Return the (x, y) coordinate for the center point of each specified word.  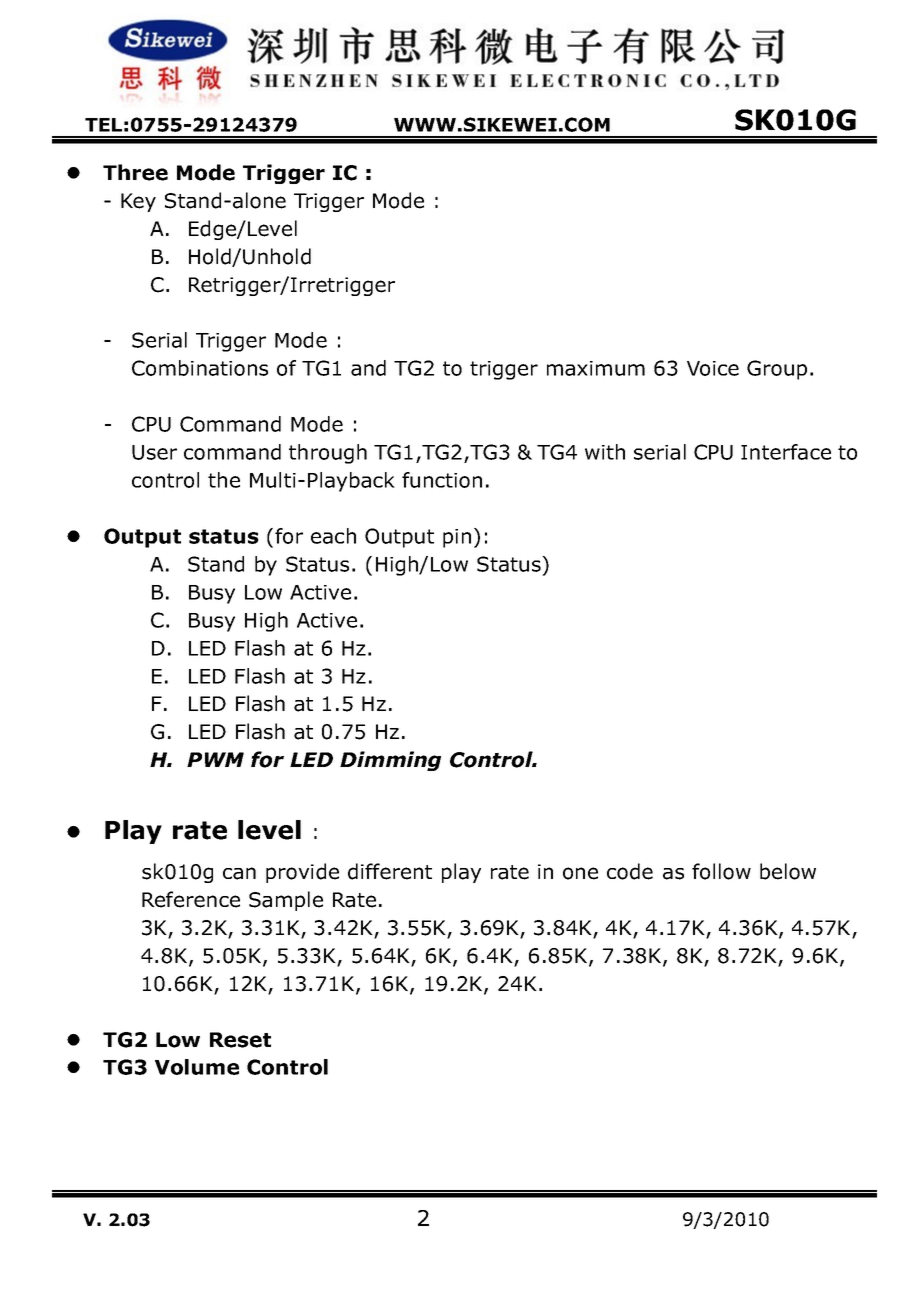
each (333, 536)
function (442, 480)
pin (457, 538)
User (154, 452)
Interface (786, 452)
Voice (713, 368)
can (239, 873)
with (605, 452)
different (390, 871)
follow (721, 871)
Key (138, 202)
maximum (596, 368)
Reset (240, 1040)
